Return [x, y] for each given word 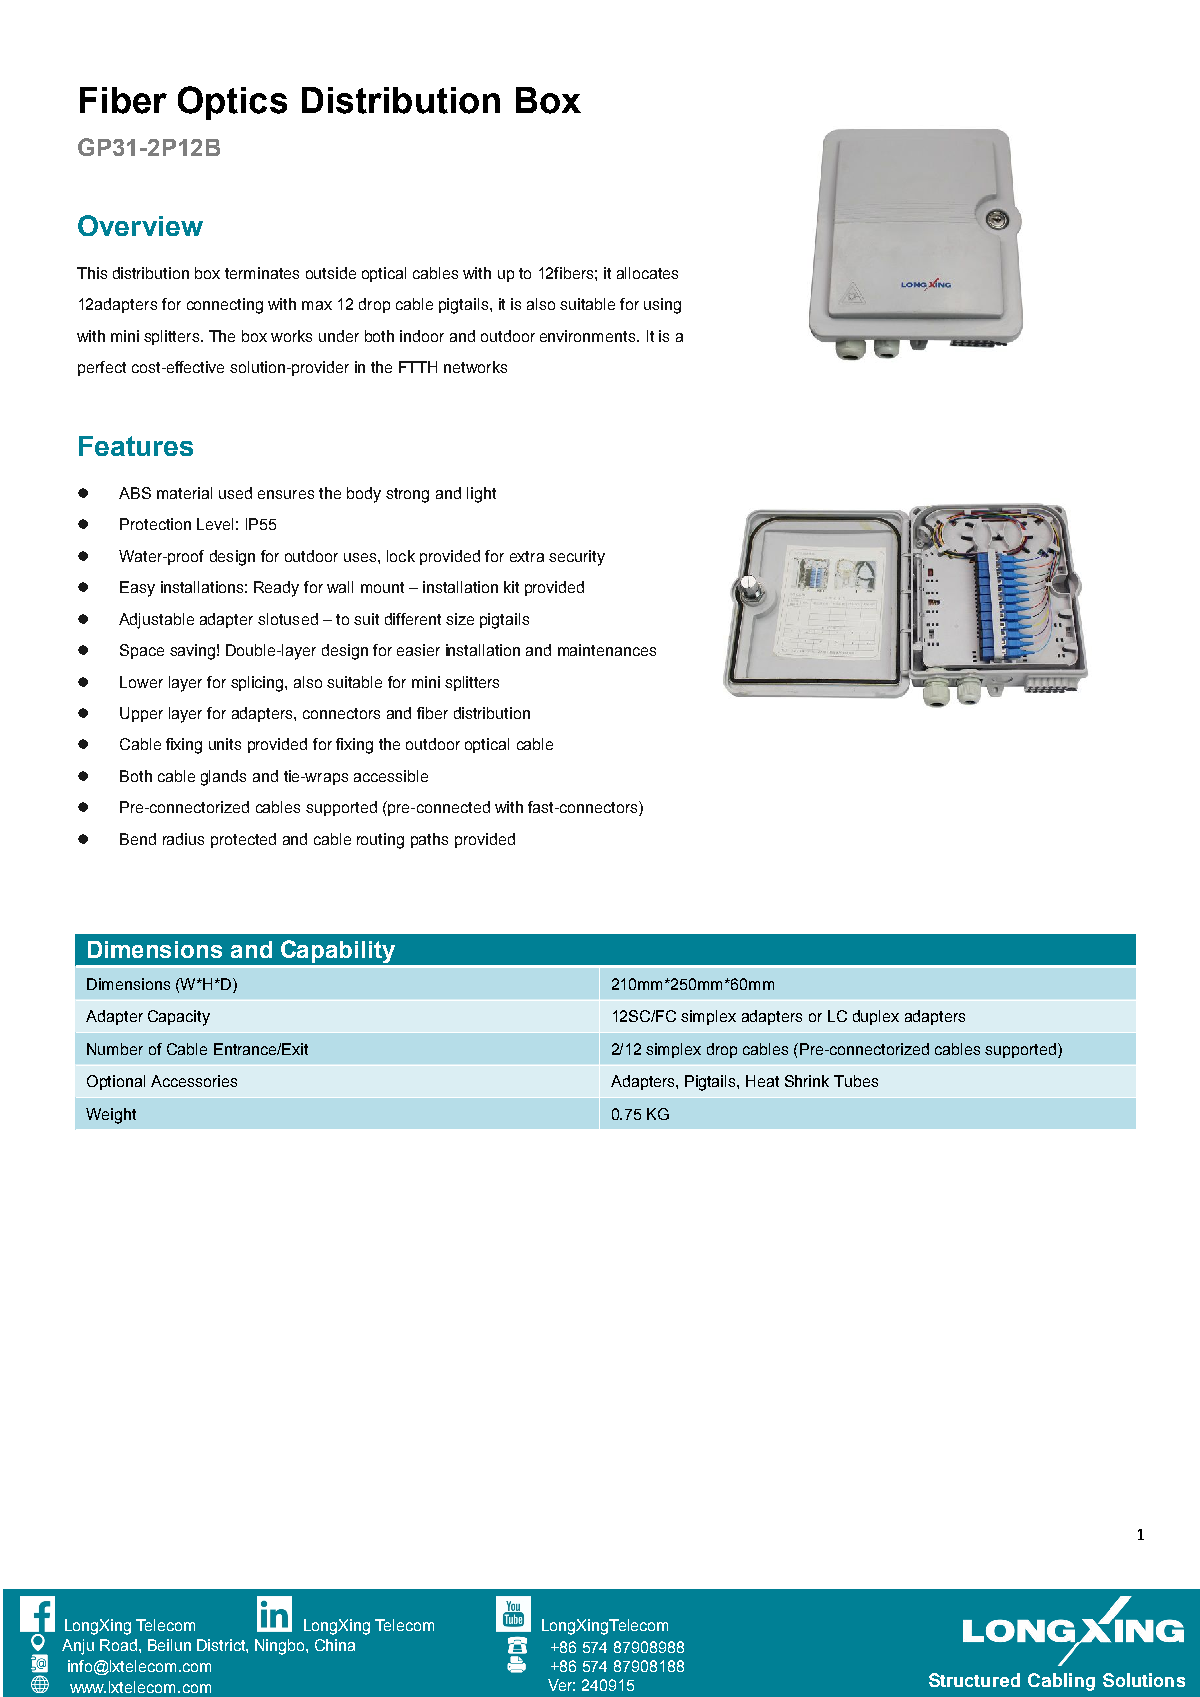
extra [527, 556]
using [662, 306]
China [335, 1645]
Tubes [856, 1081]
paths [429, 840]
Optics [232, 103]
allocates [647, 273]
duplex [876, 1017]
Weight [111, 1116]
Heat [762, 1081]
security [577, 558]
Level [215, 524]
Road [118, 1645]
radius [183, 839]
